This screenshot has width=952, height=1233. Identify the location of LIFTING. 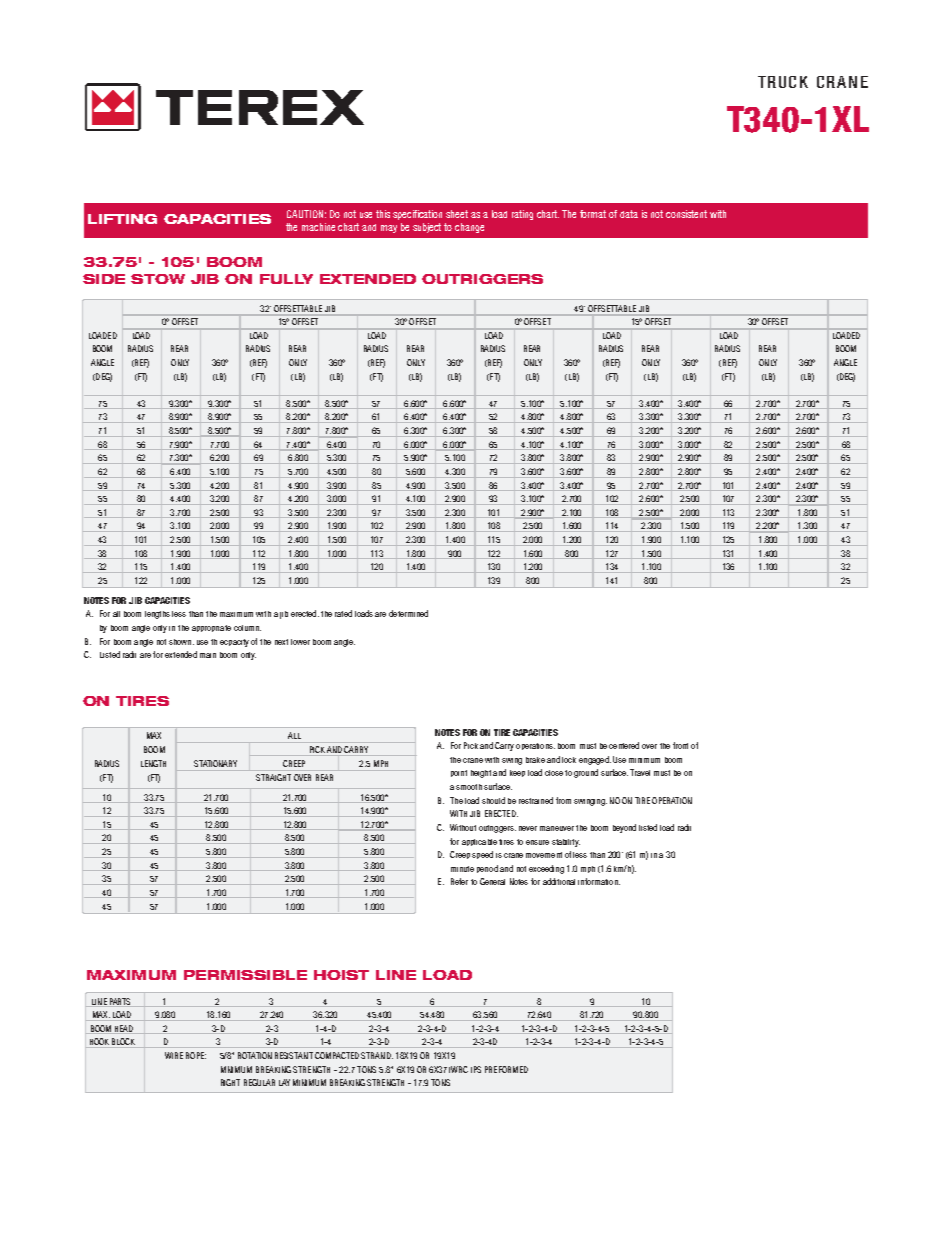
(122, 219).
